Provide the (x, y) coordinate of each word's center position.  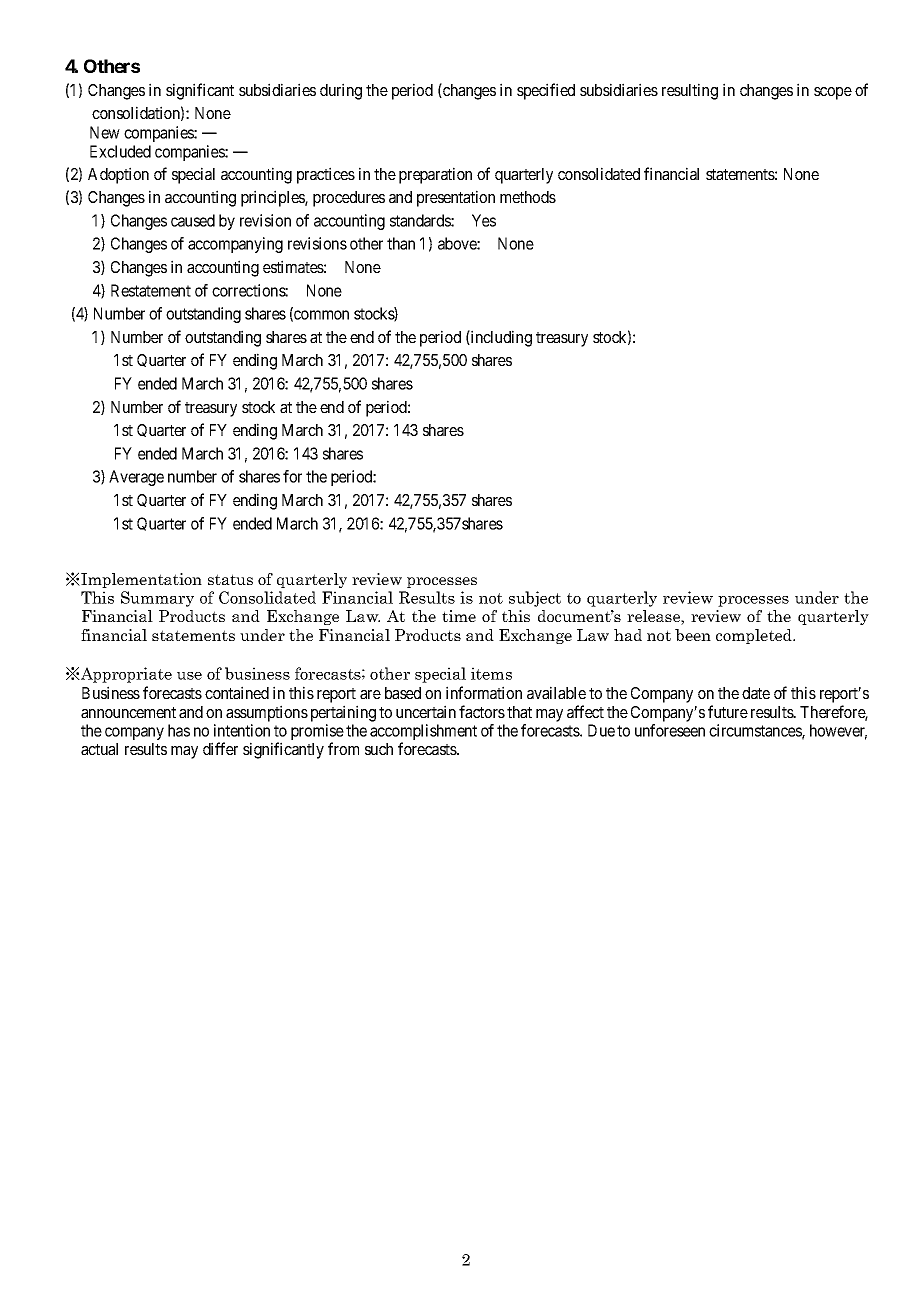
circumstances (756, 731)
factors (482, 711)
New (105, 132)
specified (546, 91)
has (179, 730)
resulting (690, 91)
